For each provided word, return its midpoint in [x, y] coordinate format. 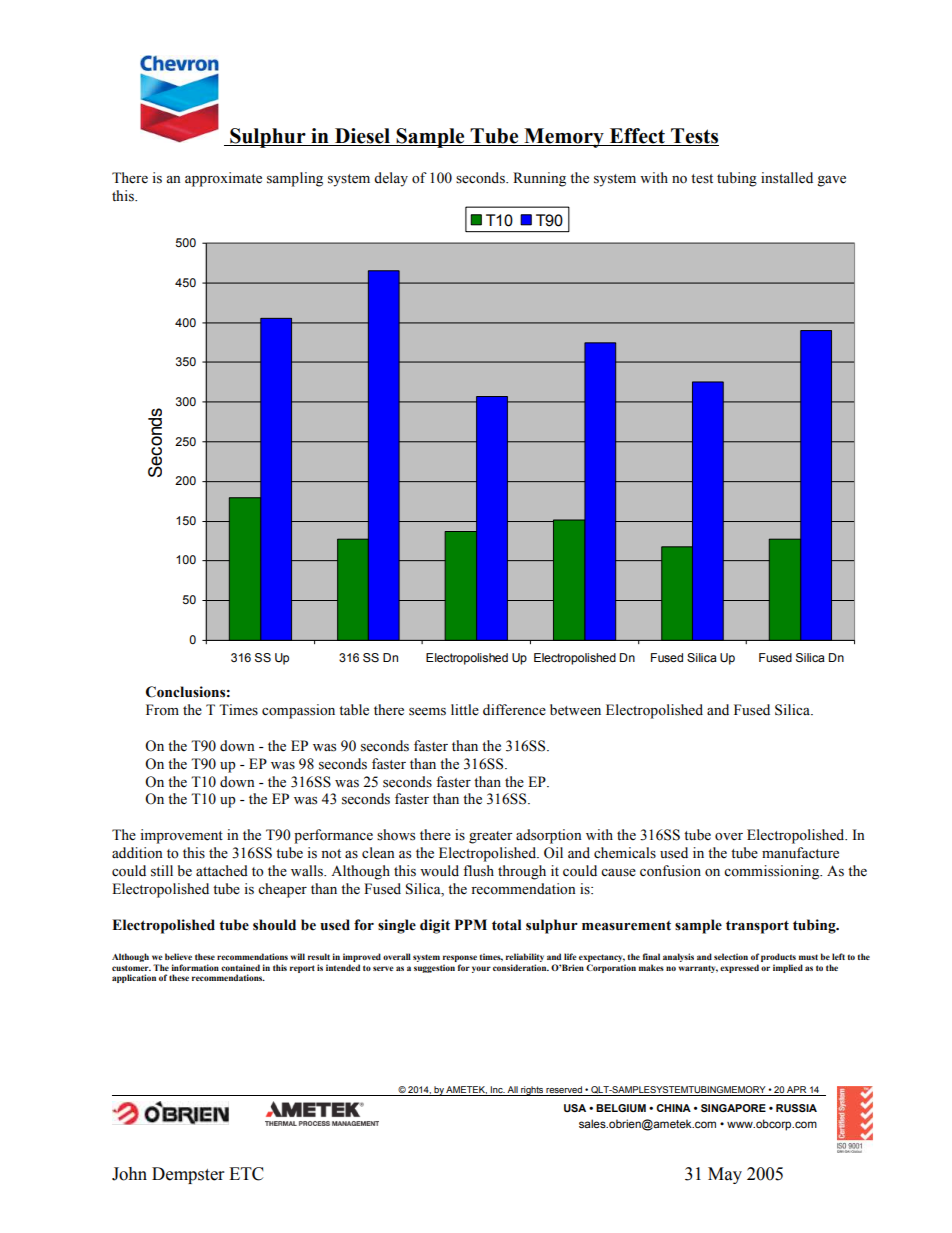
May [725, 1175]
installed [787, 178]
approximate [223, 179]
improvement [181, 836]
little [465, 710]
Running [539, 179]
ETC [246, 1174]
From [162, 710]
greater [491, 837]
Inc [497, 1089]
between [575, 710]
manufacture [800, 853]
